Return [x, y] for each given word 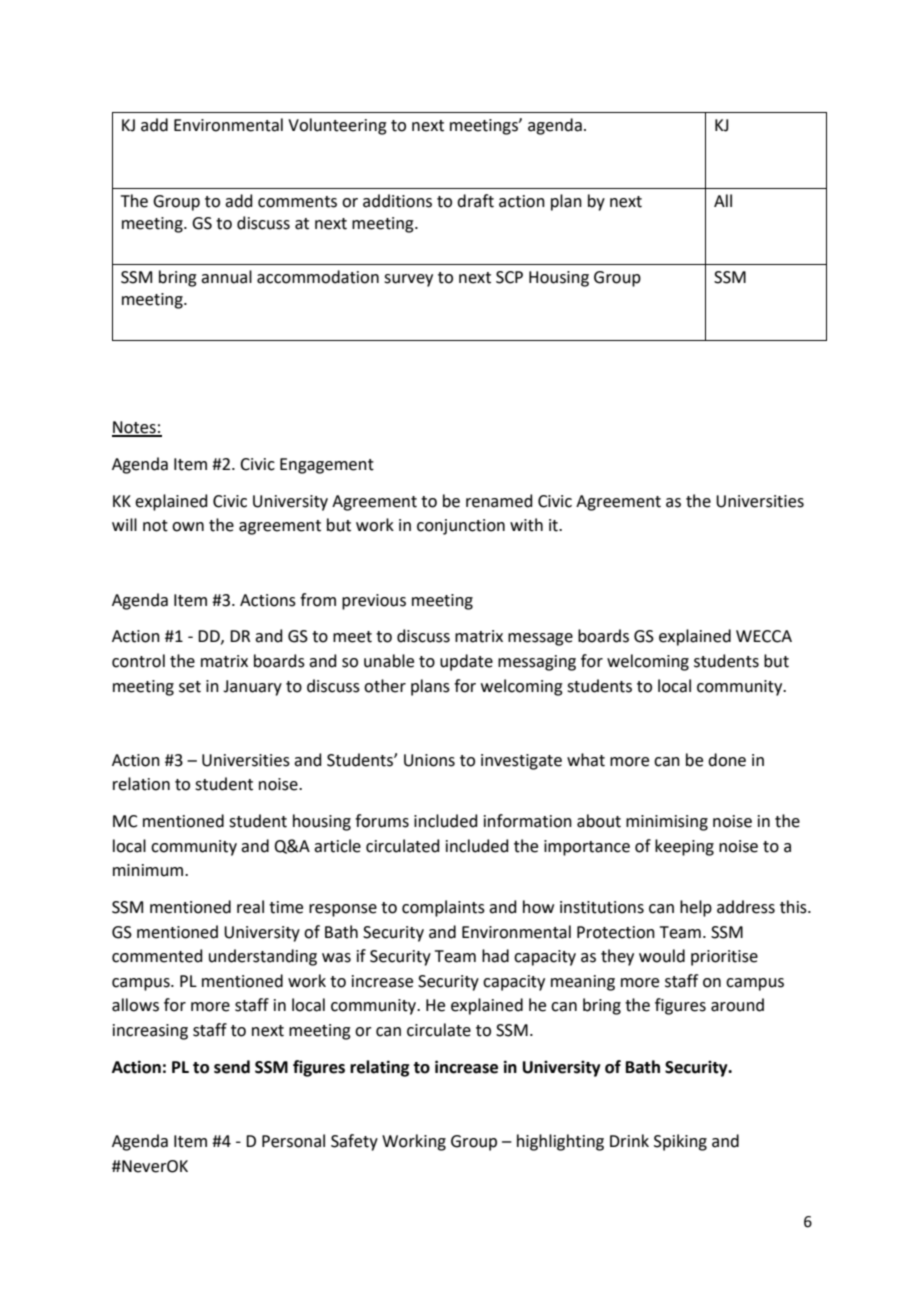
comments [297, 202]
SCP [509, 277]
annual [226, 277]
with [526, 525]
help [696, 908]
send [232, 1067]
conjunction [461, 527]
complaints [443, 908]
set [190, 687]
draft [475, 201]
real [250, 907]
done [727, 760]
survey [408, 280]
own [188, 527]
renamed [499, 501]
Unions [429, 760]
